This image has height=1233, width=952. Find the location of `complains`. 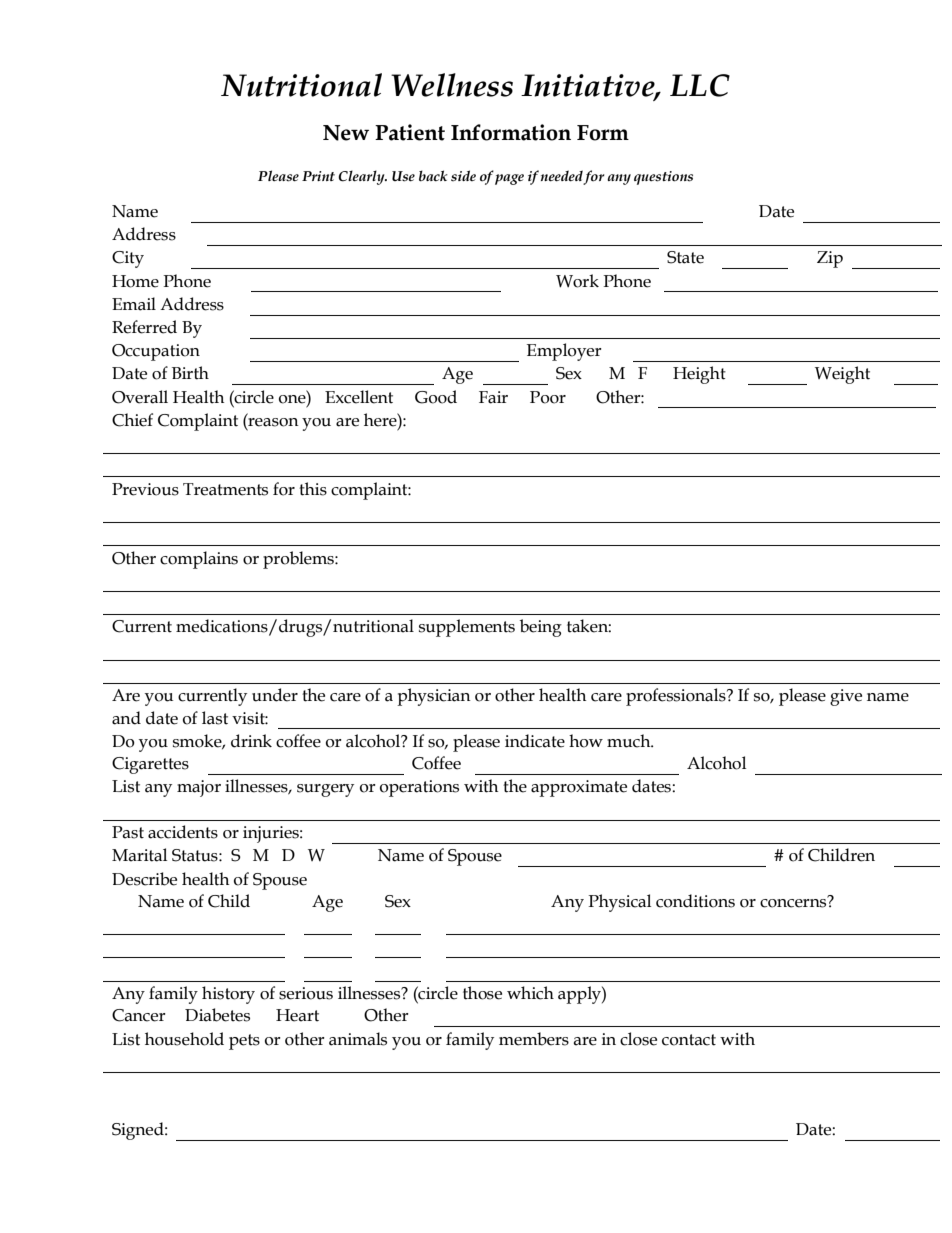

complains is located at coordinates (199, 560).
